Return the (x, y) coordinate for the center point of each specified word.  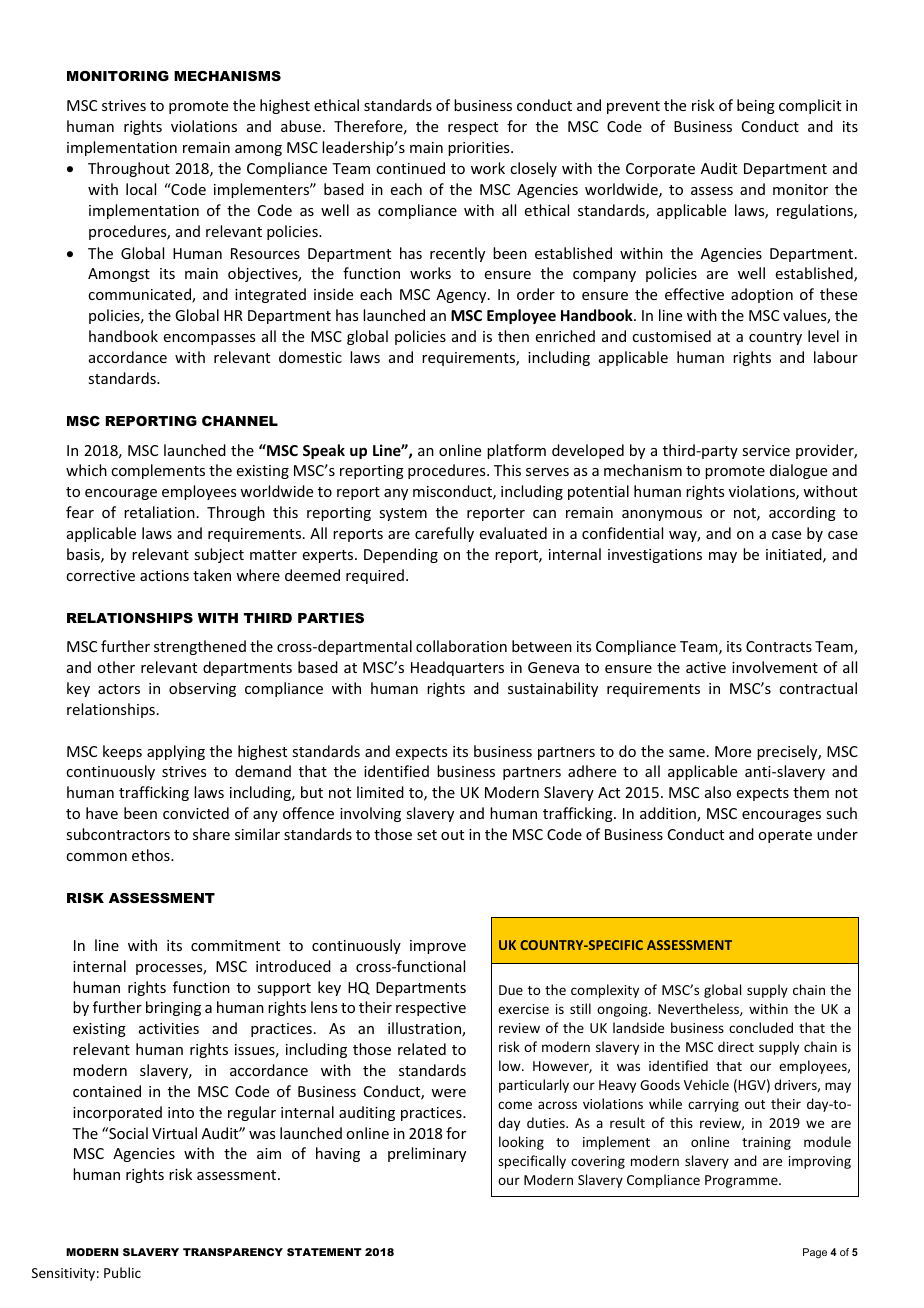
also (718, 792)
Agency (462, 296)
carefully (444, 534)
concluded (761, 1027)
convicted (196, 813)
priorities (480, 149)
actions (164, 575)
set (427, 835)
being (756, 106)
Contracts (779, 646)
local (141, 189)
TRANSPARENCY (233, 1252)
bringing (173, 1008)
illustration (425, 1029)
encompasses (209, 339)
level (823, 336)
